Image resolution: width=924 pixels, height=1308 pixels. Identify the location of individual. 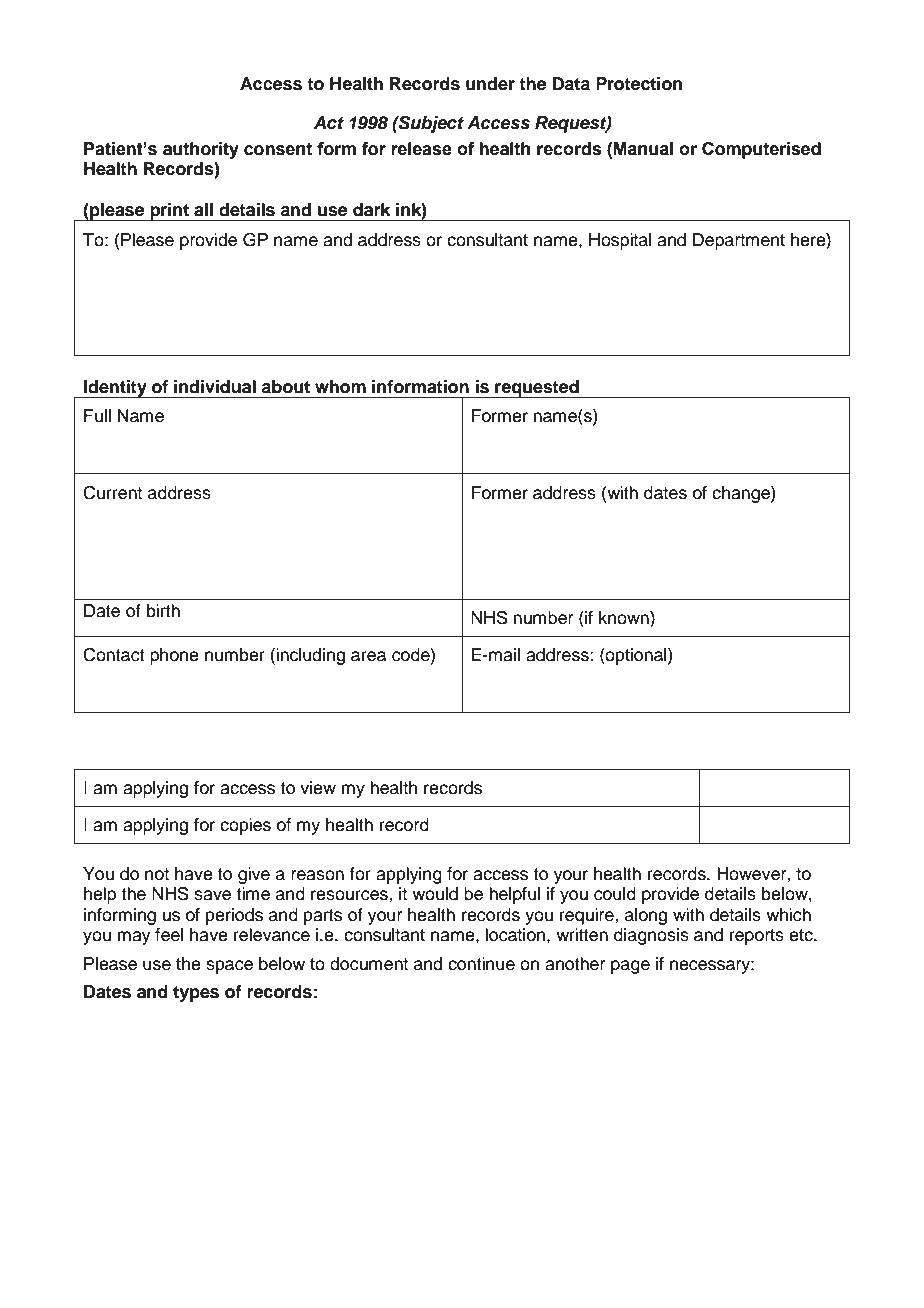
(215, 387).
